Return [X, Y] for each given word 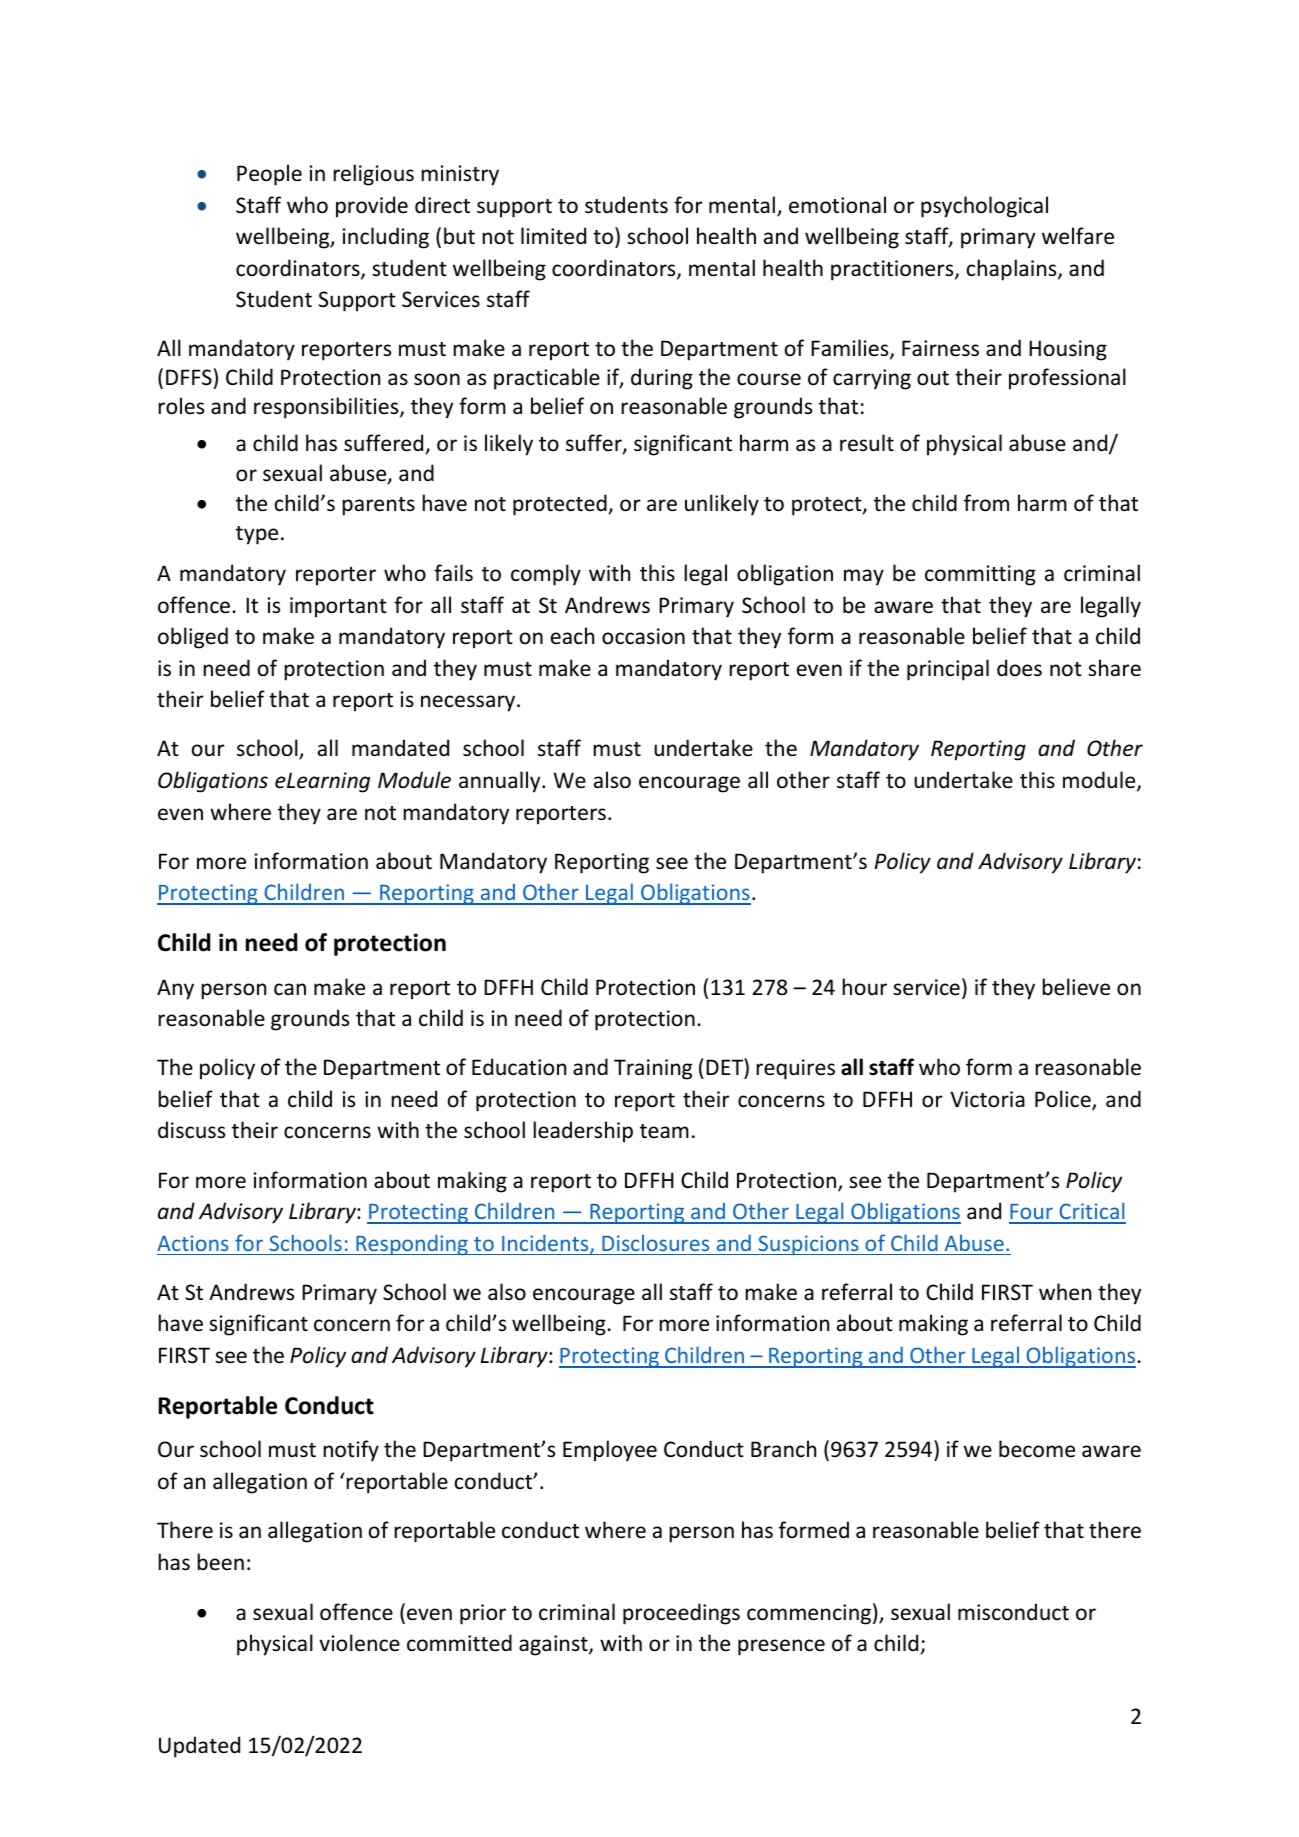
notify [351, 1451]
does [1019, 668]
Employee [610, 1451]
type [257, 535]
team [664, 1131]
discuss [191, 1130]
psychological [984, 207]
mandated [400, 748]
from [986, 503]
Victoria [987, 1099]
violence [359, 1643]
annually [501, 782]
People [269, 175]
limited [553, 236]
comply [546, 575]
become [1037, 1449]
